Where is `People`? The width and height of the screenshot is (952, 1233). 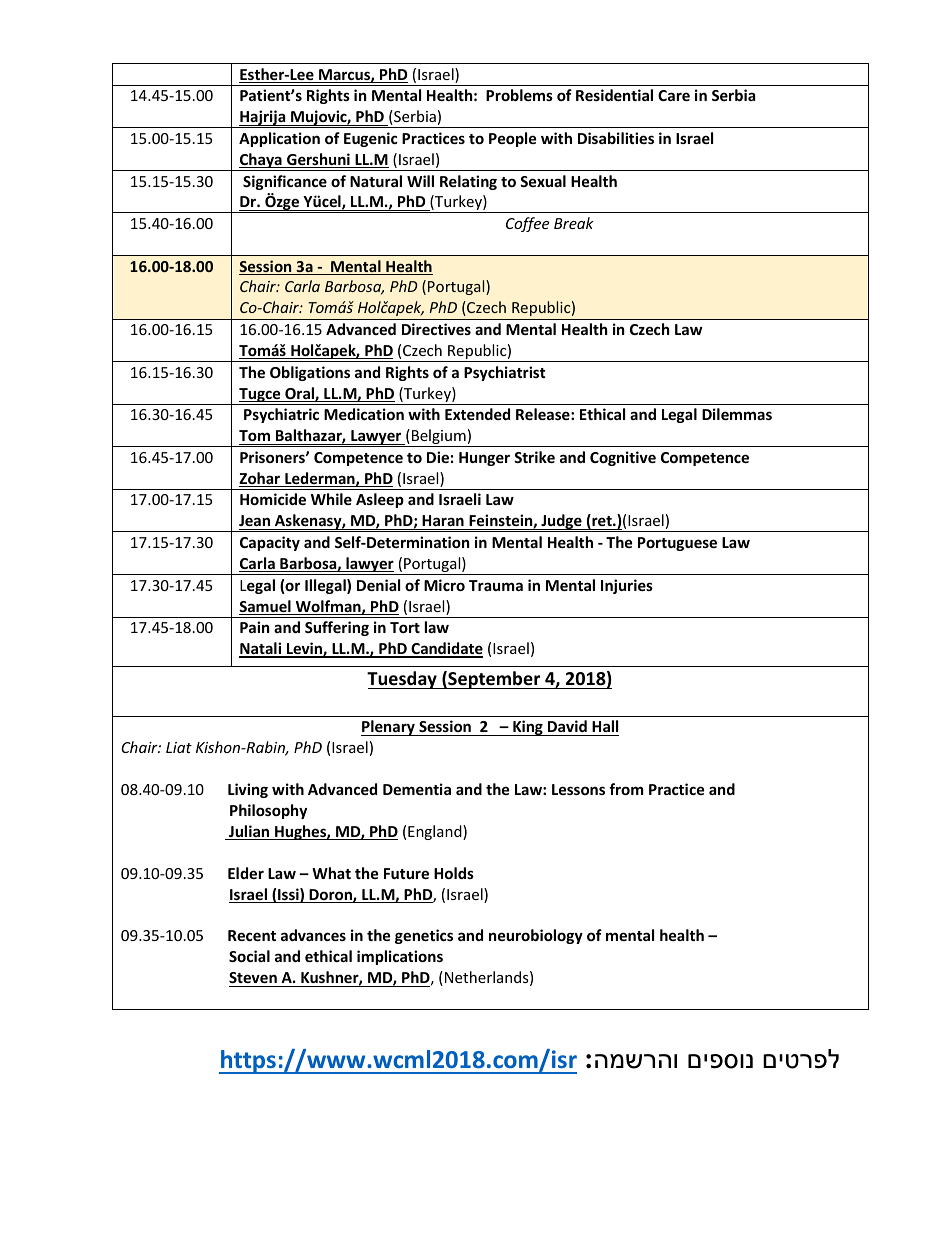
People is located at coordinates (513, 139).
